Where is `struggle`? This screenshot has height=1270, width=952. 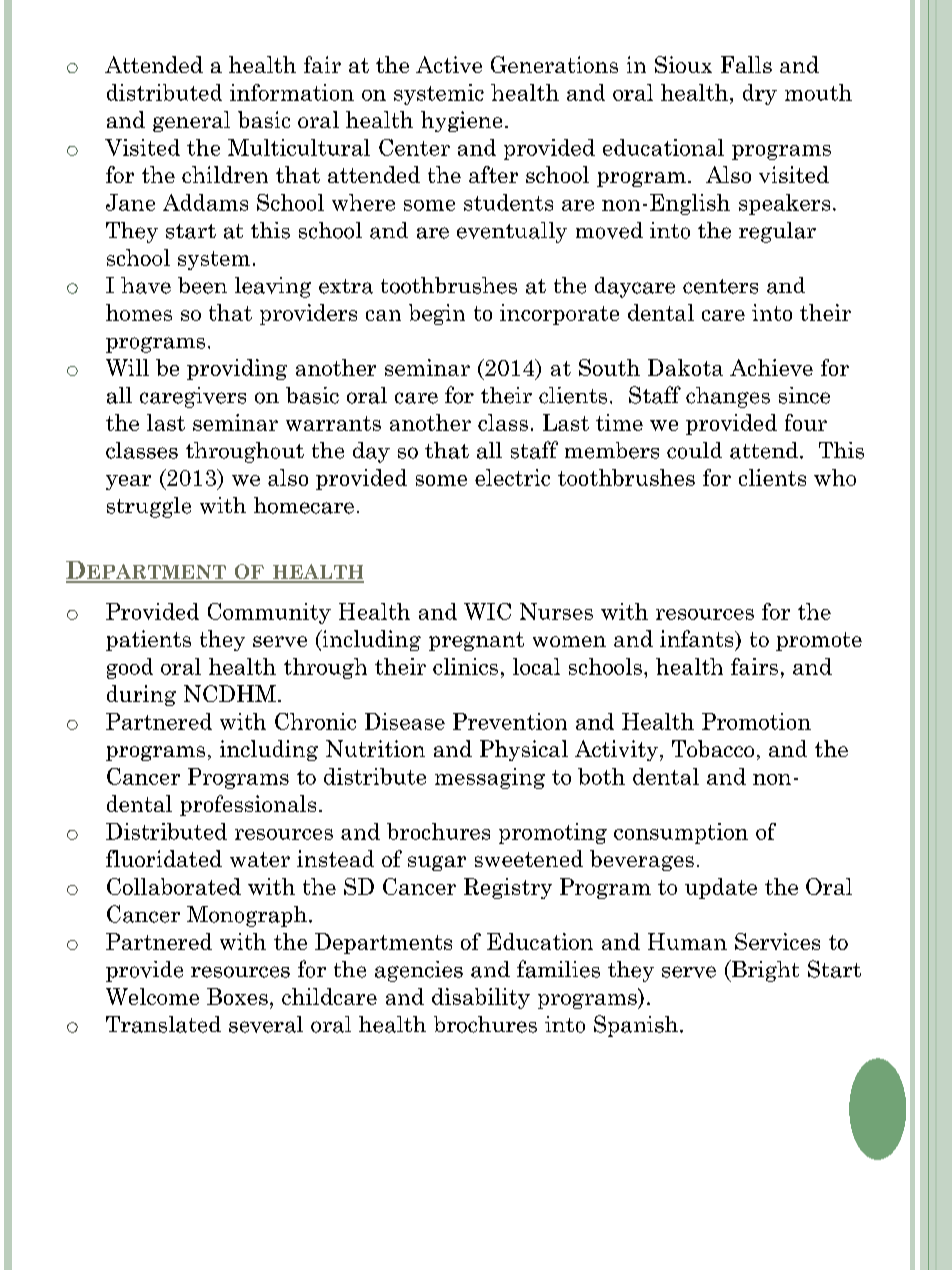 struggle is located at coordinates (149, 507).
